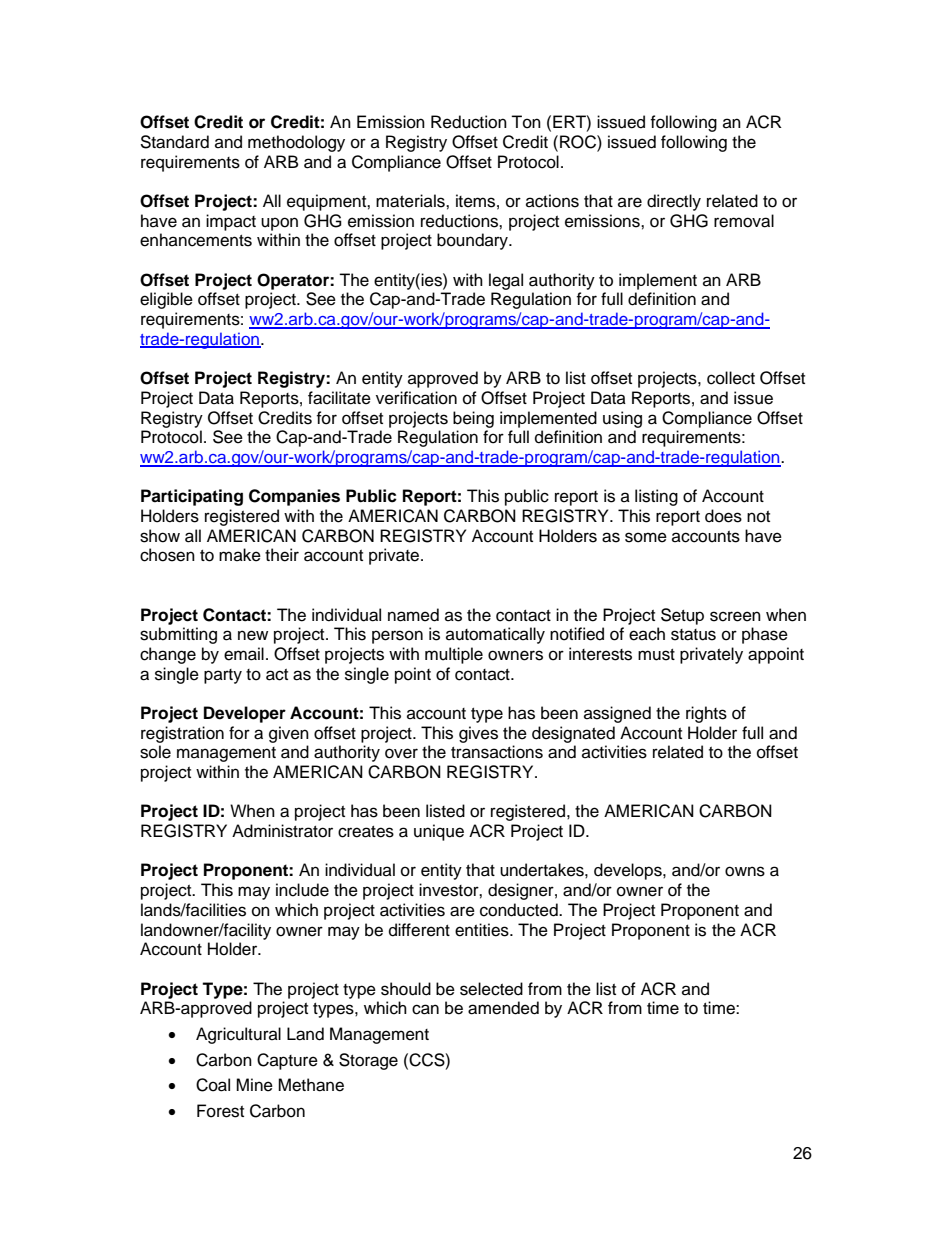 The width and height of the screenshot is (952, 1233). I want to click on Ton, so click(526, 122).
